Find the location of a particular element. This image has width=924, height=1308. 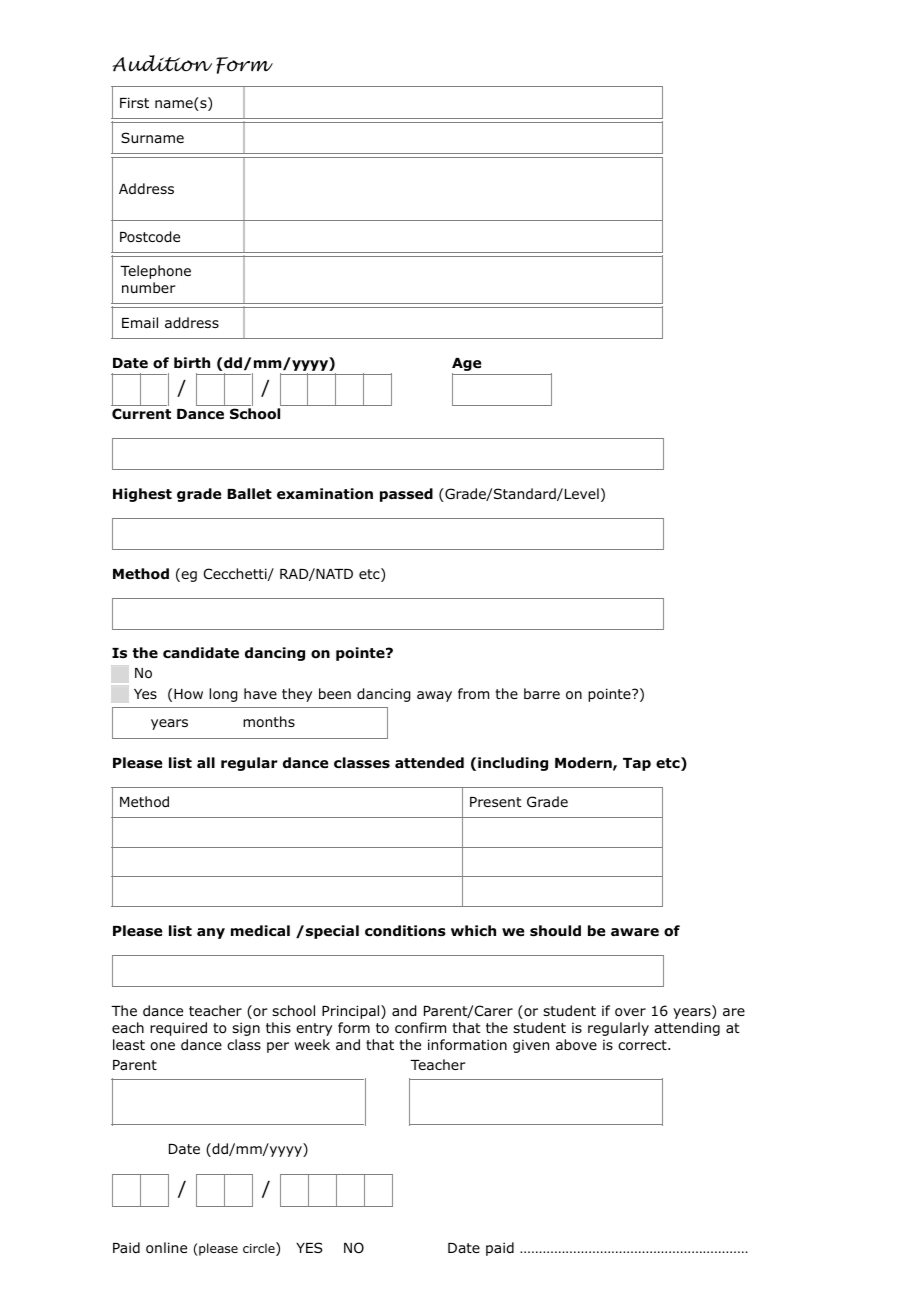

correct is located at coordinates (643, 1045).
